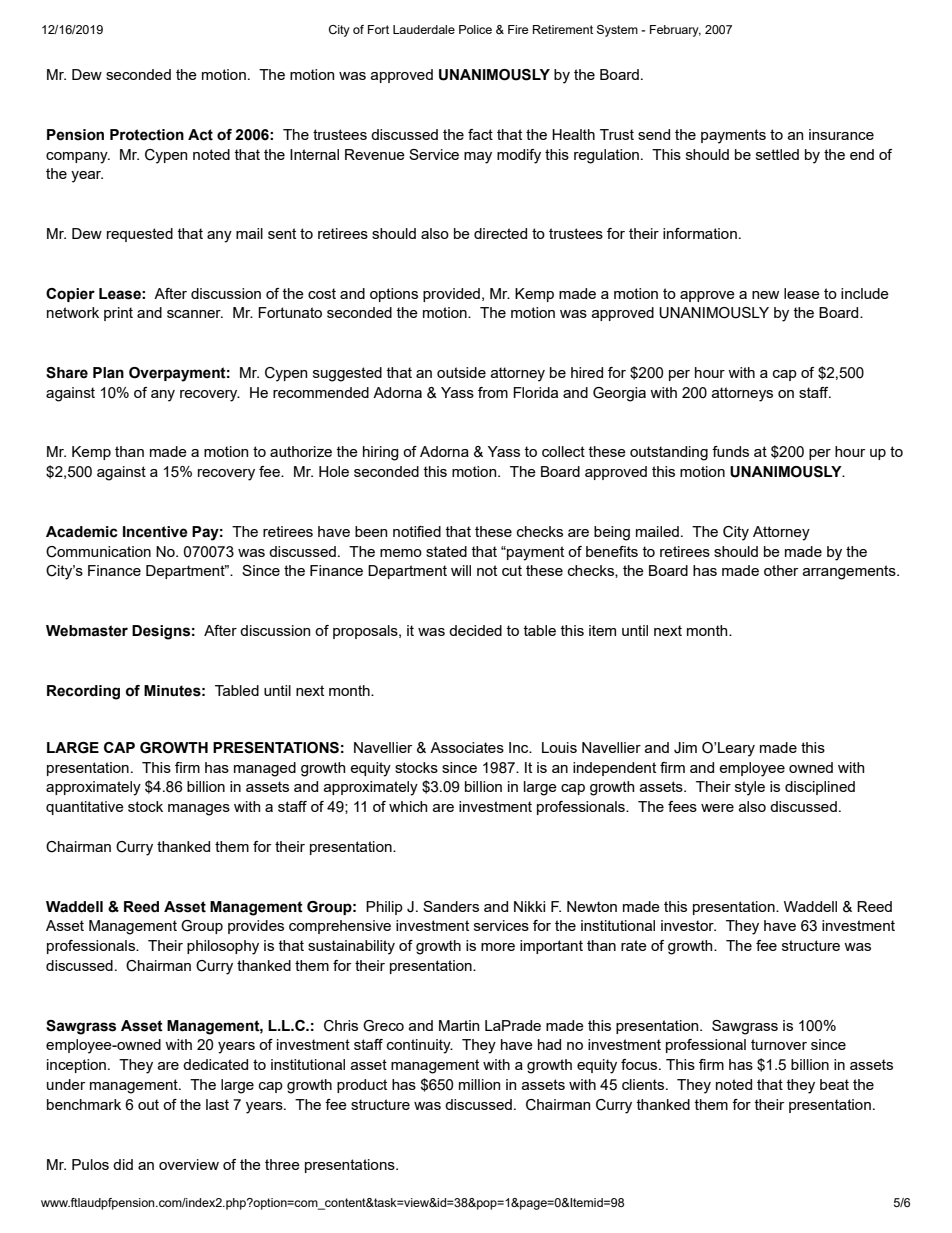 The width and height of the screenshot is (952, 1233). Describe the element at coordinates (451, 295) in the screenshot. I see `provided` at that location.
